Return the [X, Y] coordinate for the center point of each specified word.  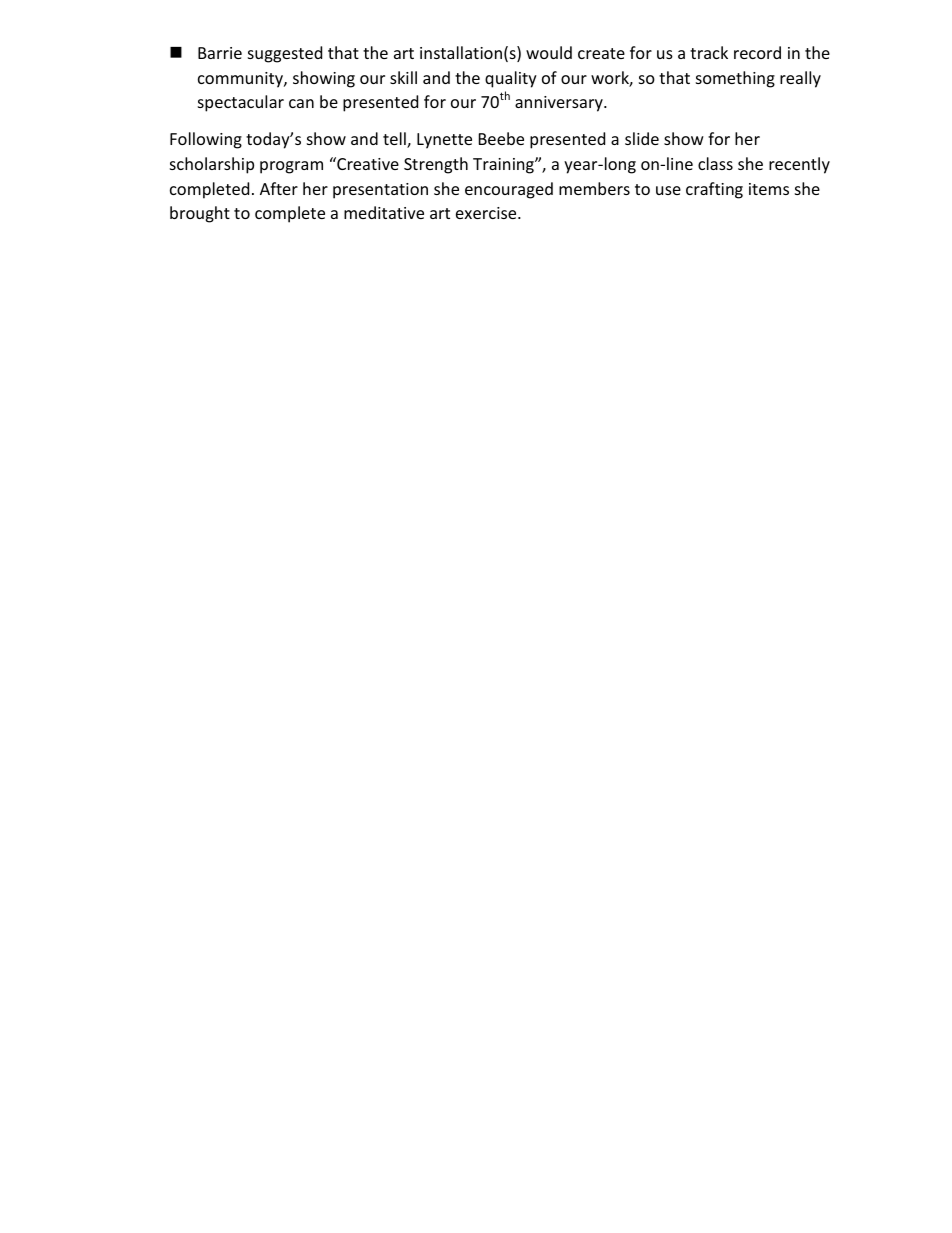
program [291, 167]
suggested [285, 54]
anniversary [560, 104]
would [549, 52]
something [735, 79]
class [715, 163]
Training [504, 166]
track [709, 52]
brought [200, 214]
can [301, 103]
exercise [487, 213]
